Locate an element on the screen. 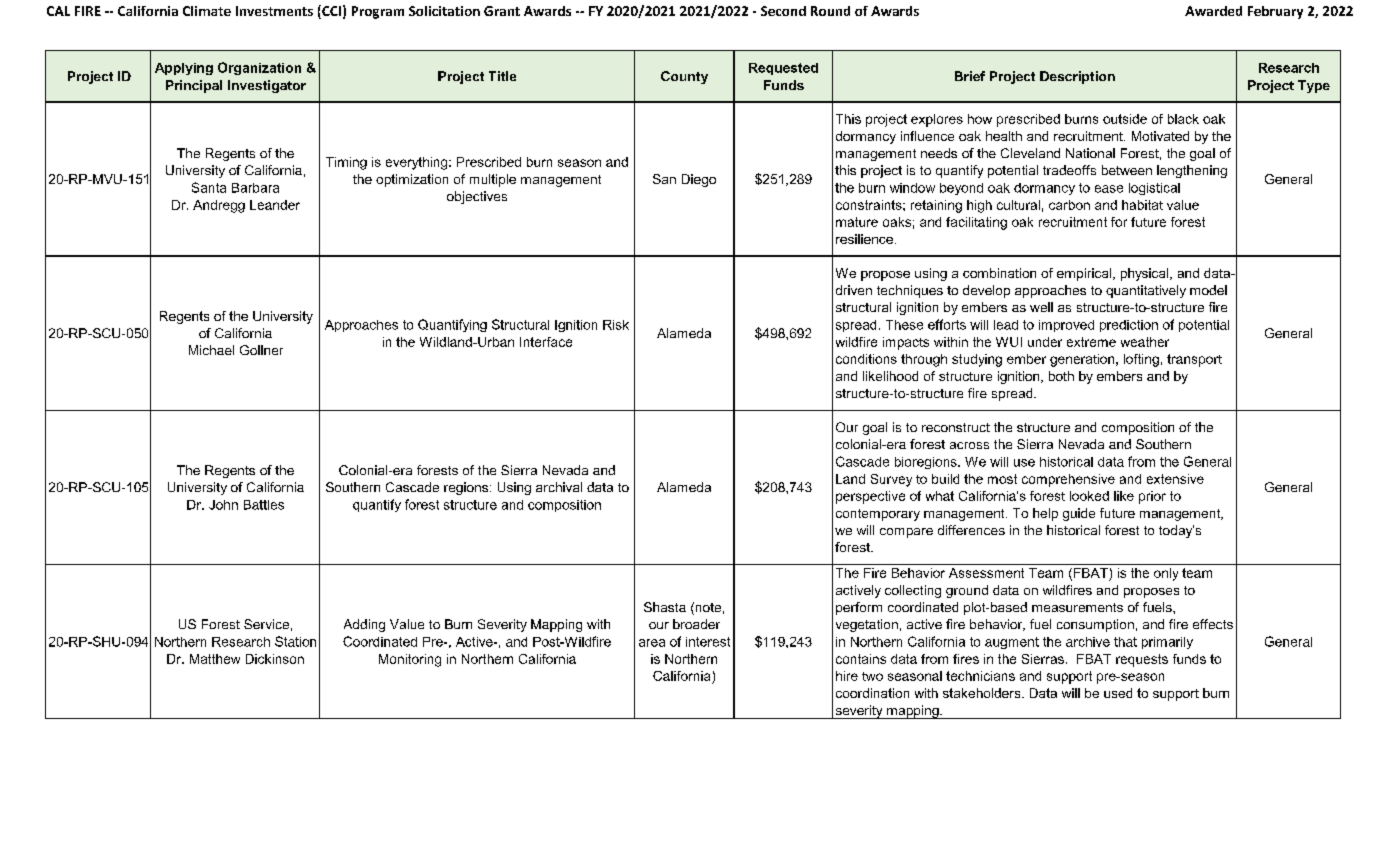 The image size is (1400, 850). Dickinson is located at coordinates (275, 659).
